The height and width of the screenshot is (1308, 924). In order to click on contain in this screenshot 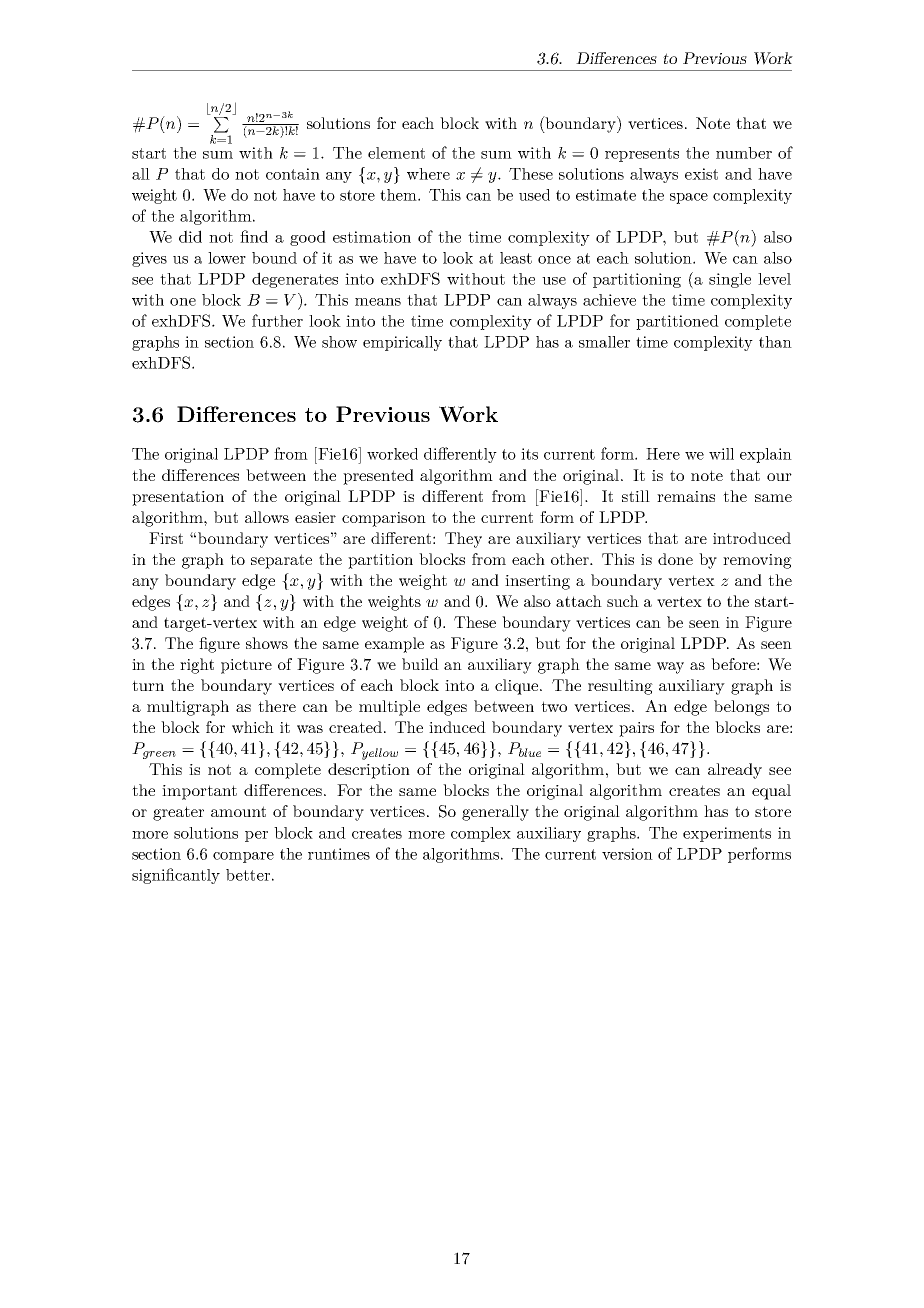, I will do `click(293, 174)`.
